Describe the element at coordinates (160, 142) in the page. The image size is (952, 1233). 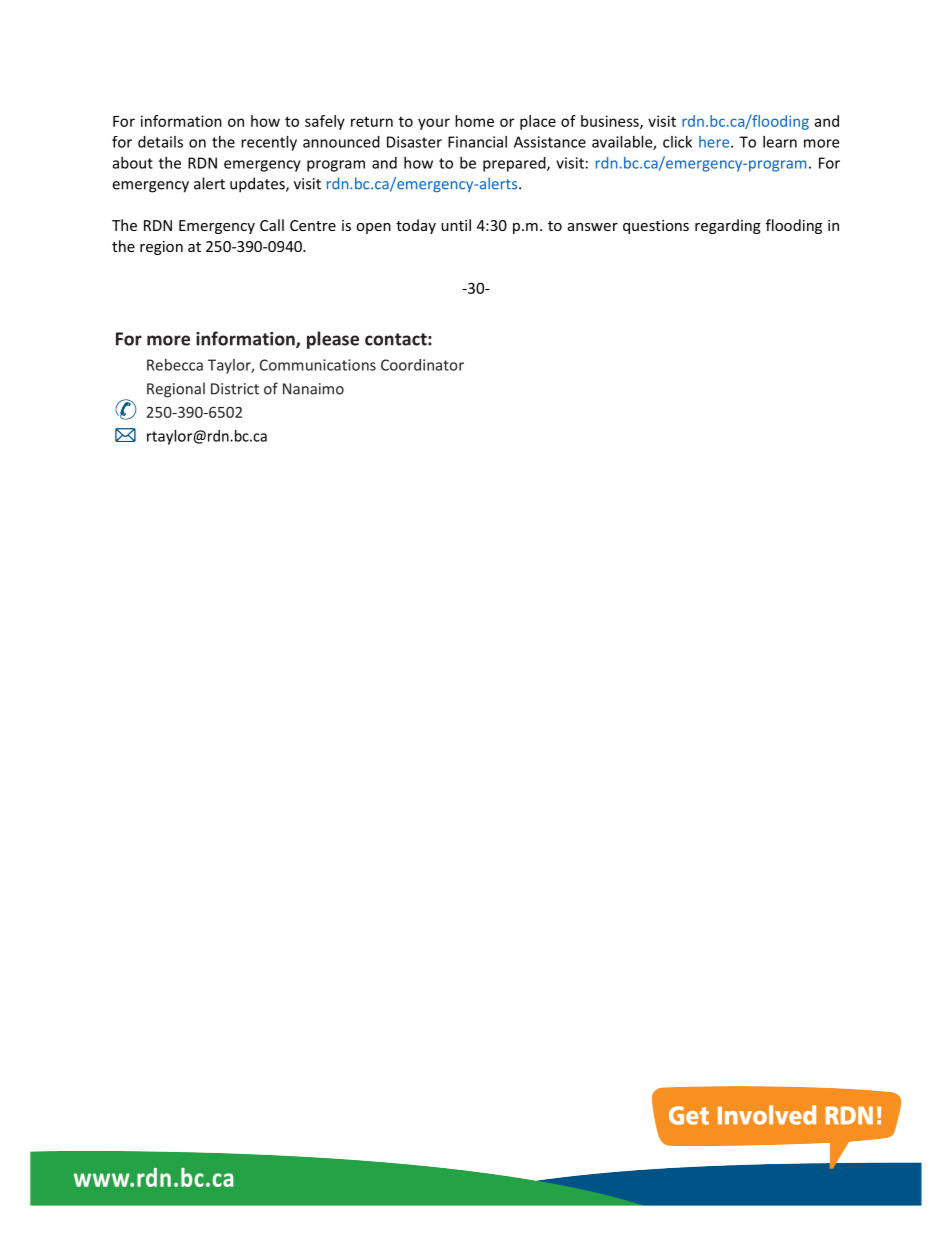
I see `details` at that location.
